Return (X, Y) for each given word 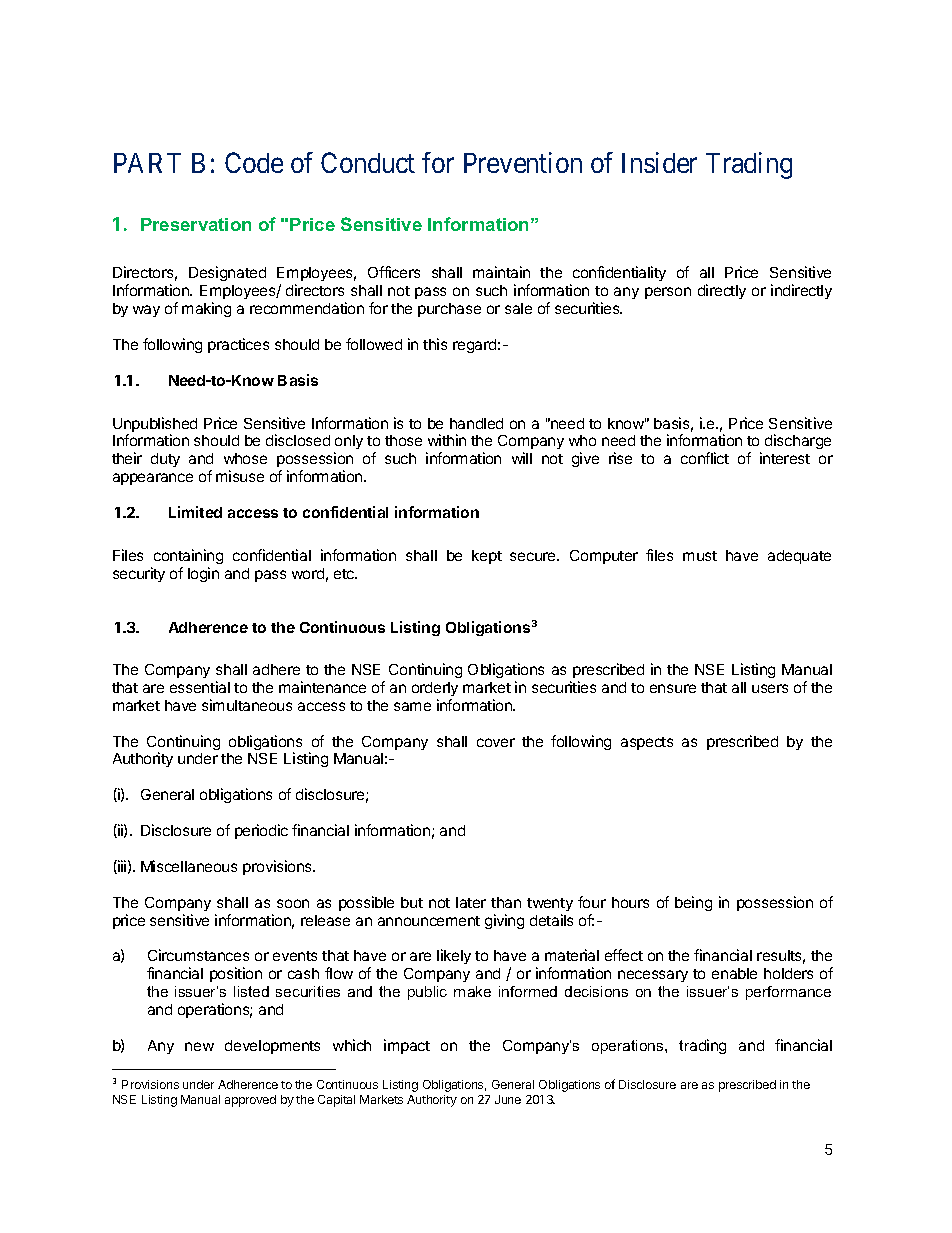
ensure (673, 688)
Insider (659, 162)
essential (200, 687)
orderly (435, 689)
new (199, 1046)
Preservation (196, 224)
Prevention (523, 162)
